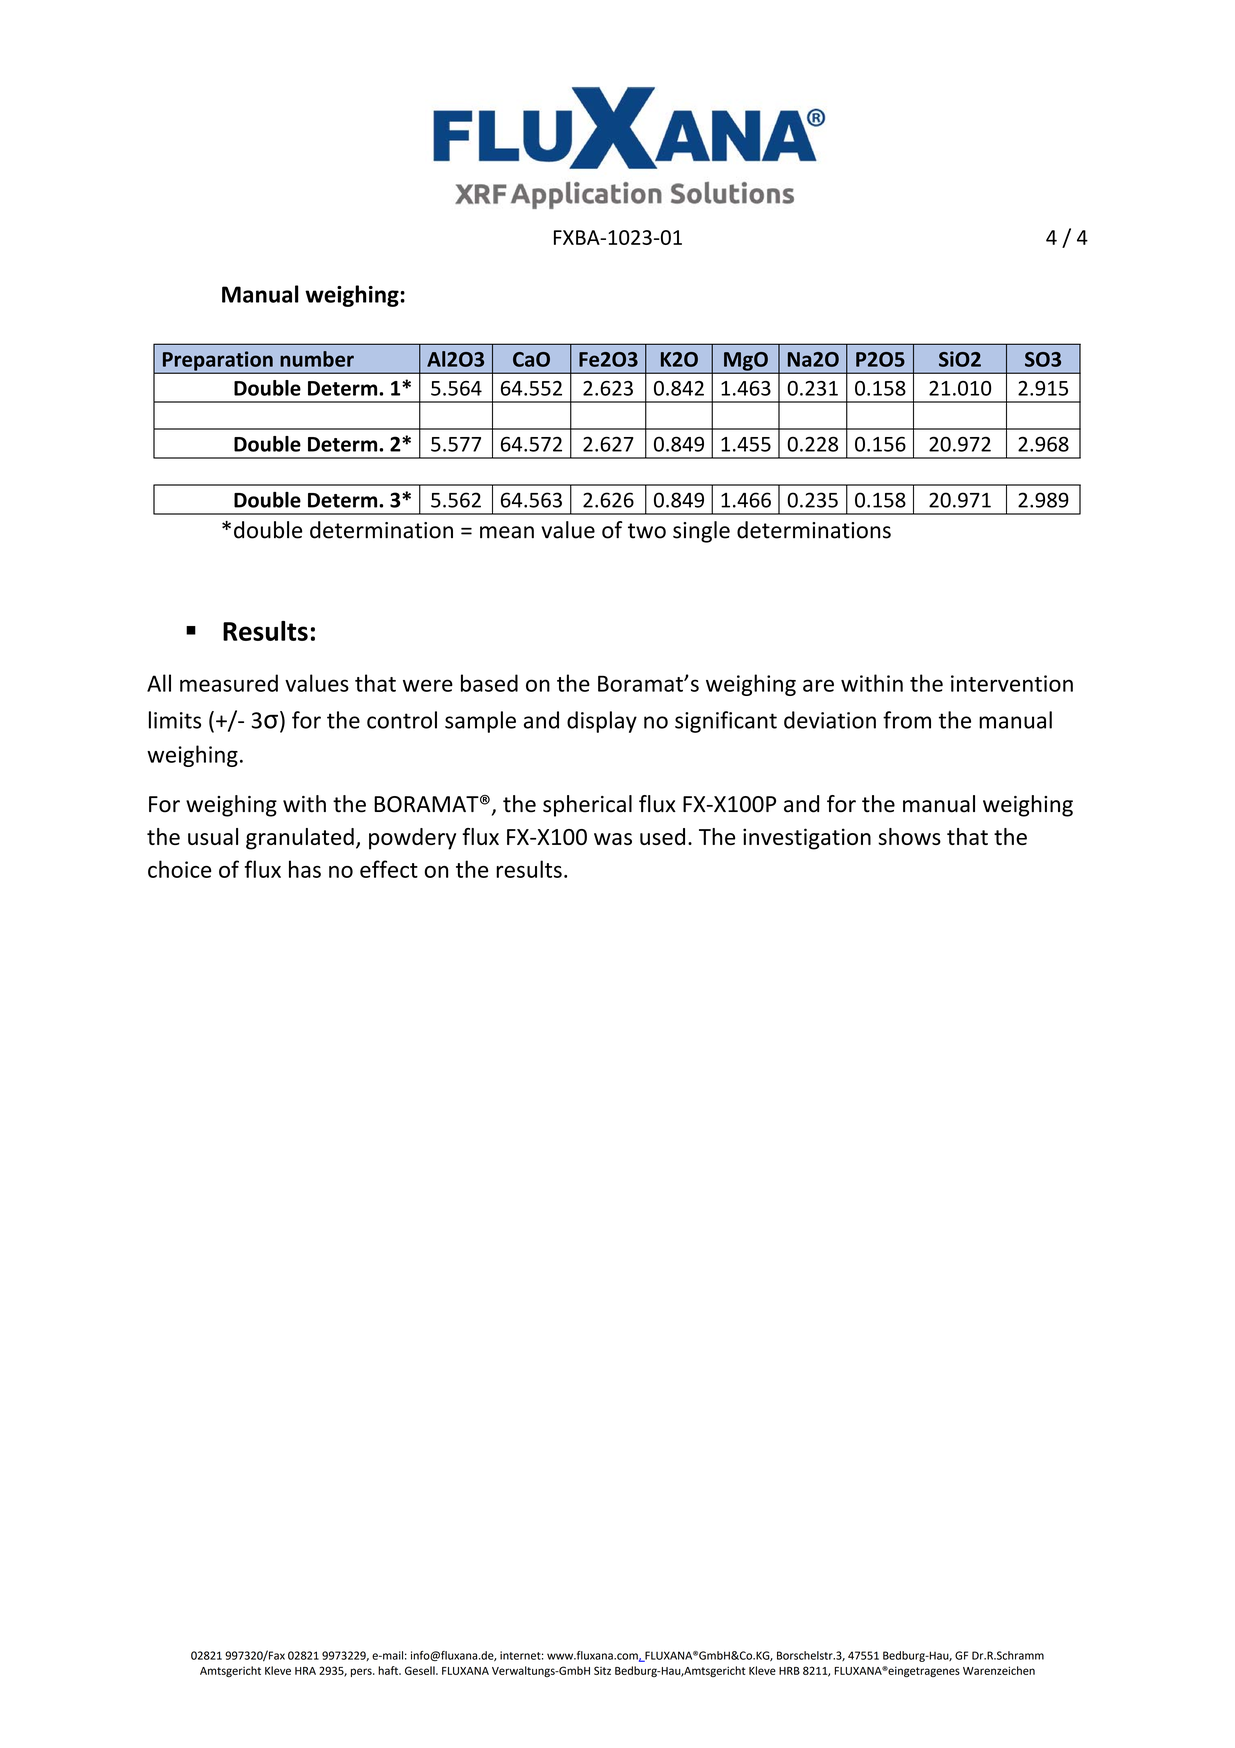 The width and height of the screenshot is (1235, 1748). I want to click on Sitz, so click(602, 1670).
